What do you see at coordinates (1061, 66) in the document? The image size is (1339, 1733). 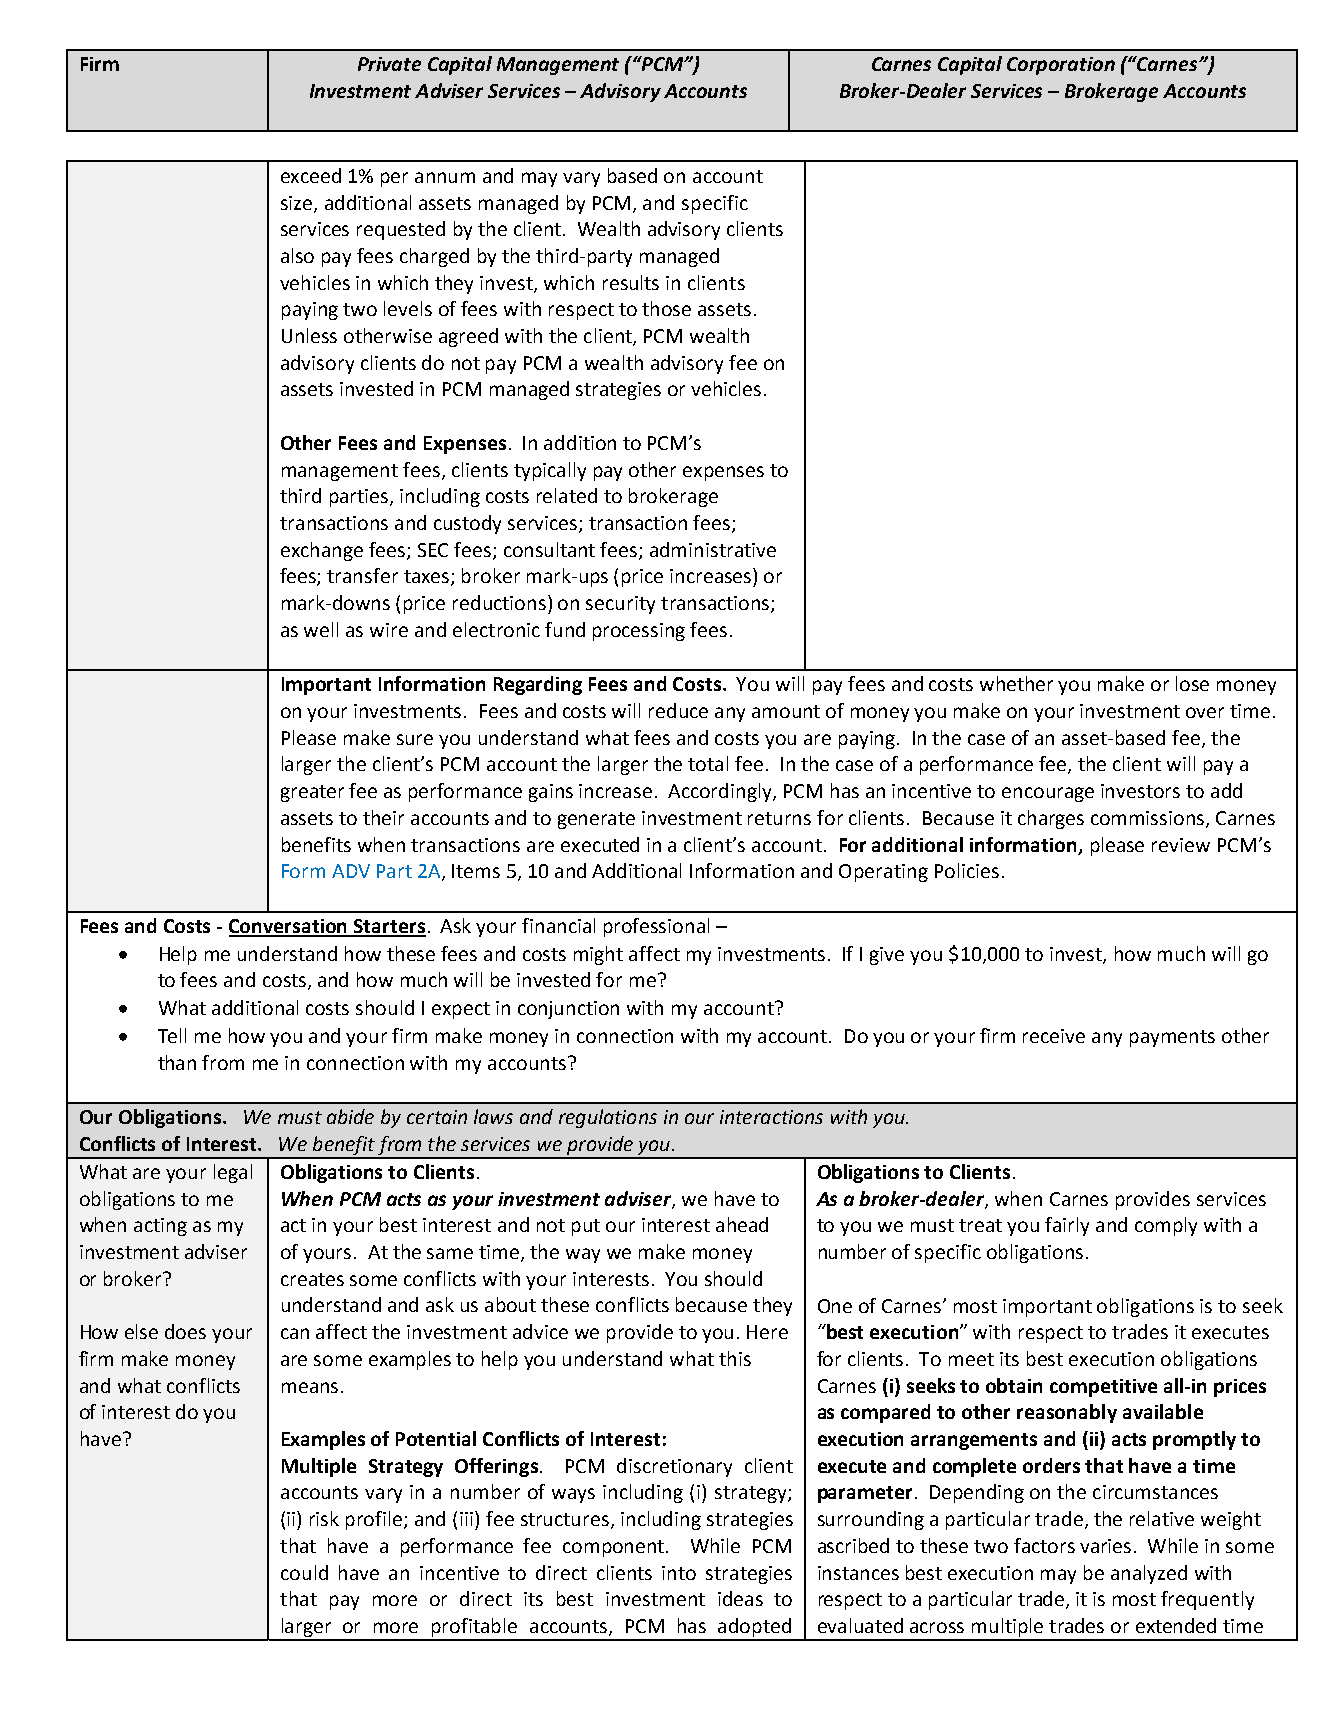 I see `Corporation` at bounding box center [1061, 66].
